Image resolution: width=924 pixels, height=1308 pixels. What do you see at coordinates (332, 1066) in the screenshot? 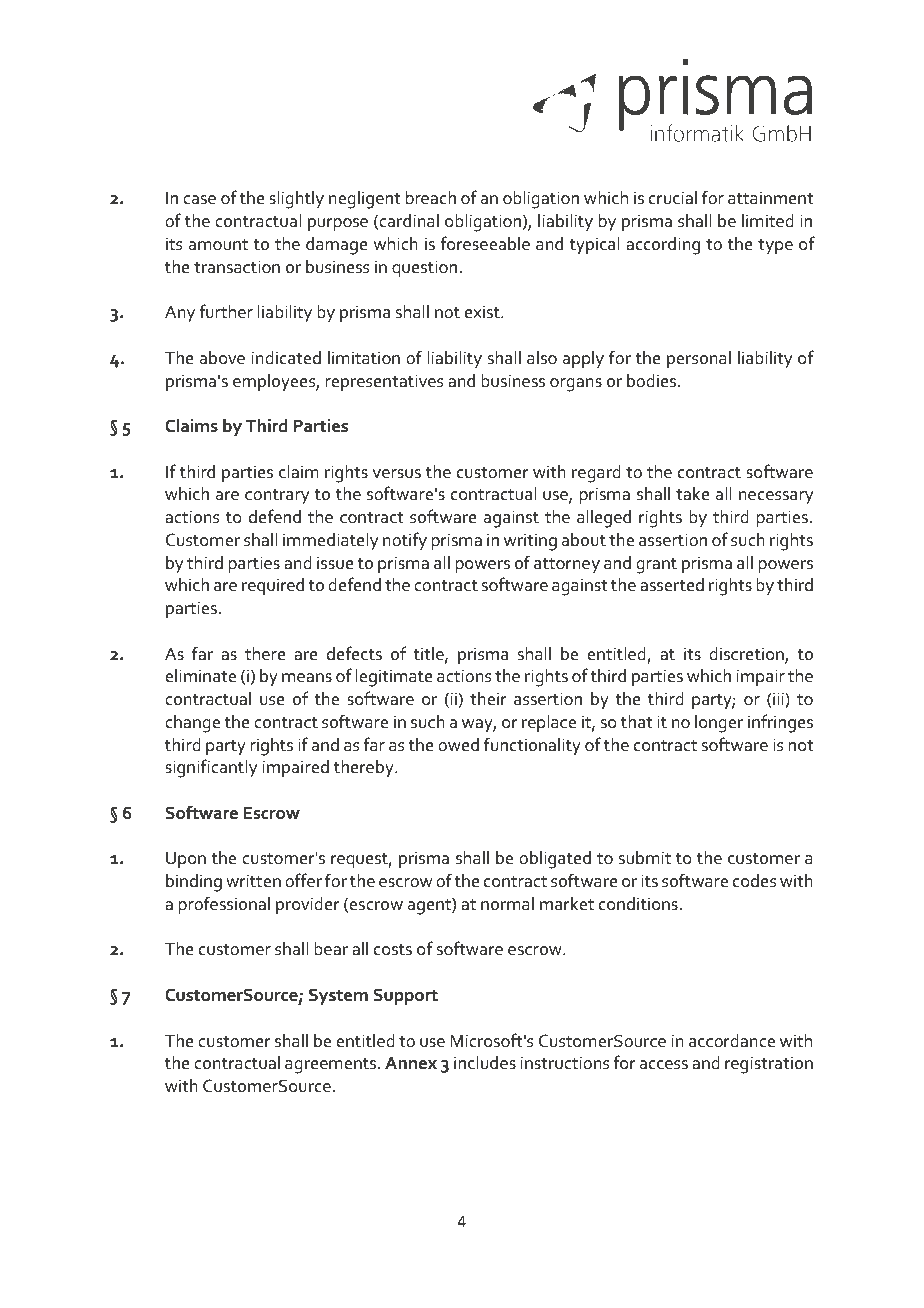
I see `agreements` at bounding box center [332, 1066].
